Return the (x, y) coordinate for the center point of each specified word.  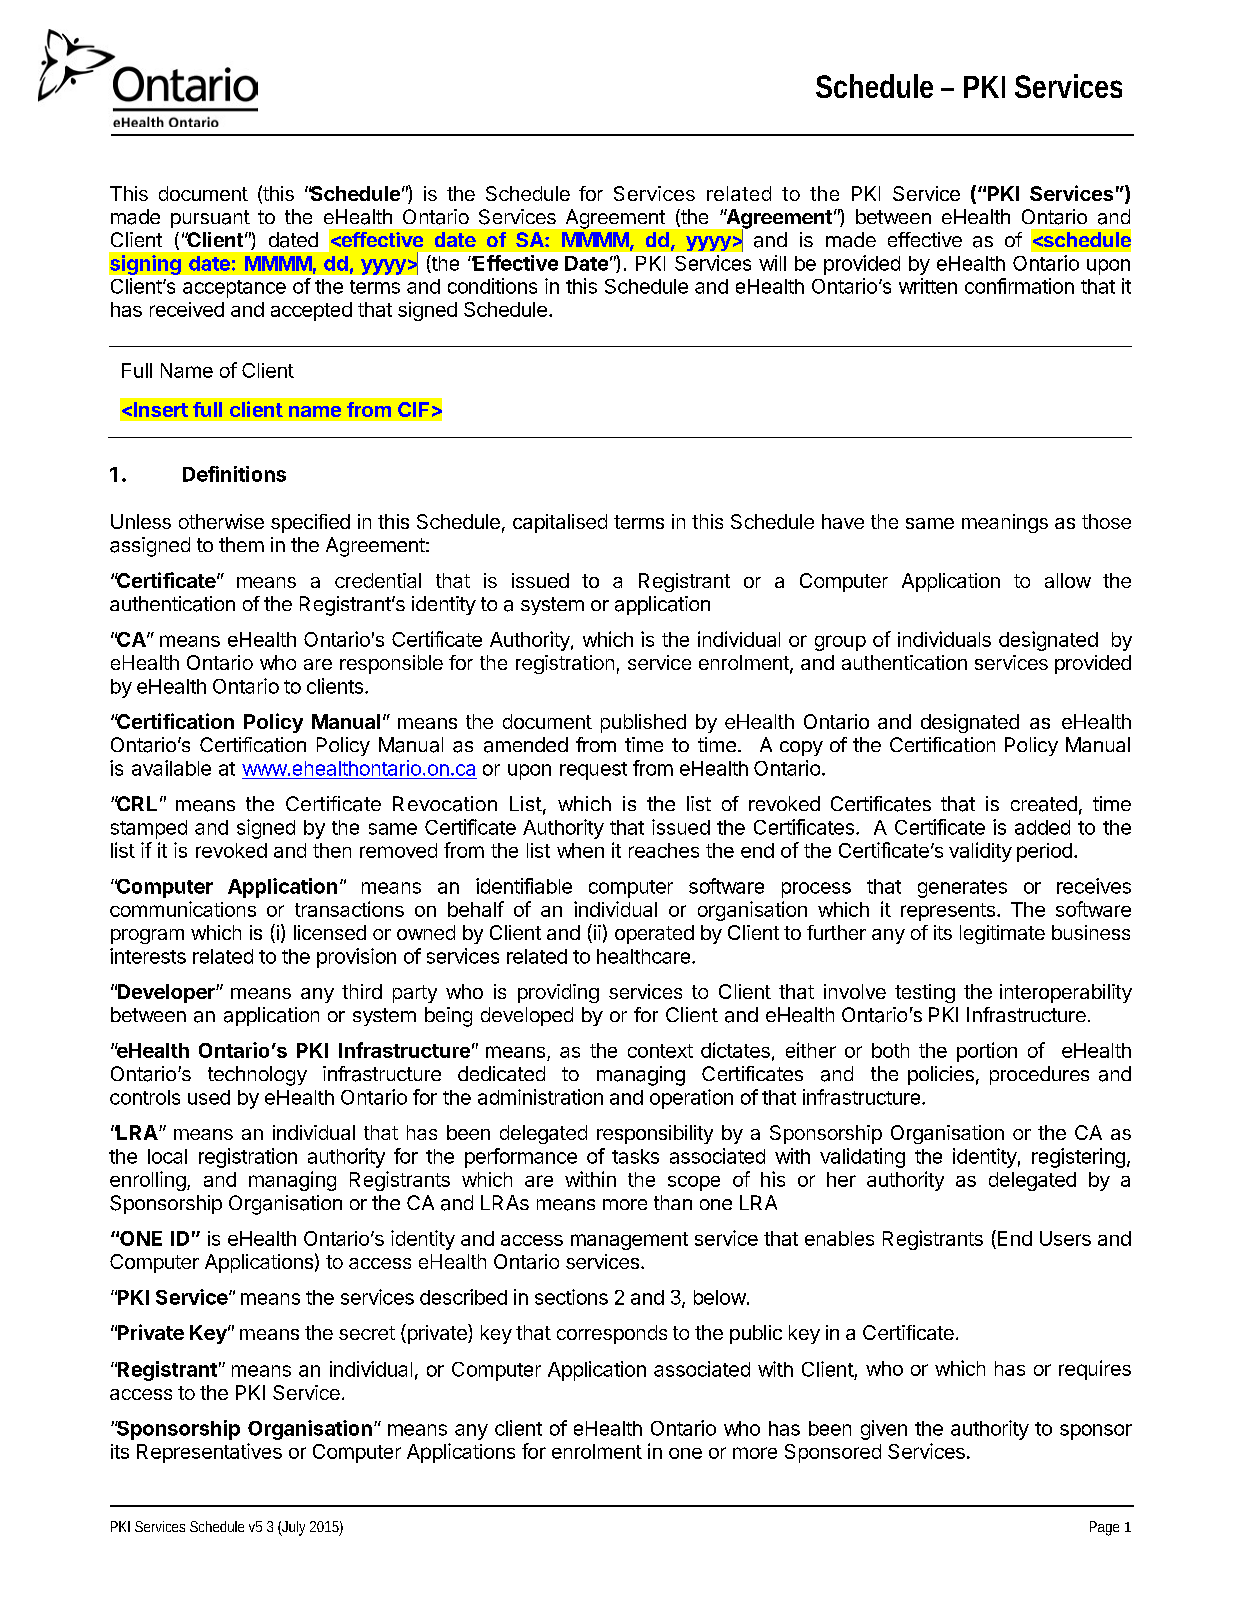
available (171, 768)
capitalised (560, 523)
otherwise (221, 521)
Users (1065, 1238)
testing (925, 993)
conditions (492, 286)
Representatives (209, 1453)
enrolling (148, 1181)
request (593, 771)
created (1044, 804)
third (362, 991)
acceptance (234, 289)
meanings (1005, 523)
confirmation (1019, 286)
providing (558, 993)
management (629, 1241)
